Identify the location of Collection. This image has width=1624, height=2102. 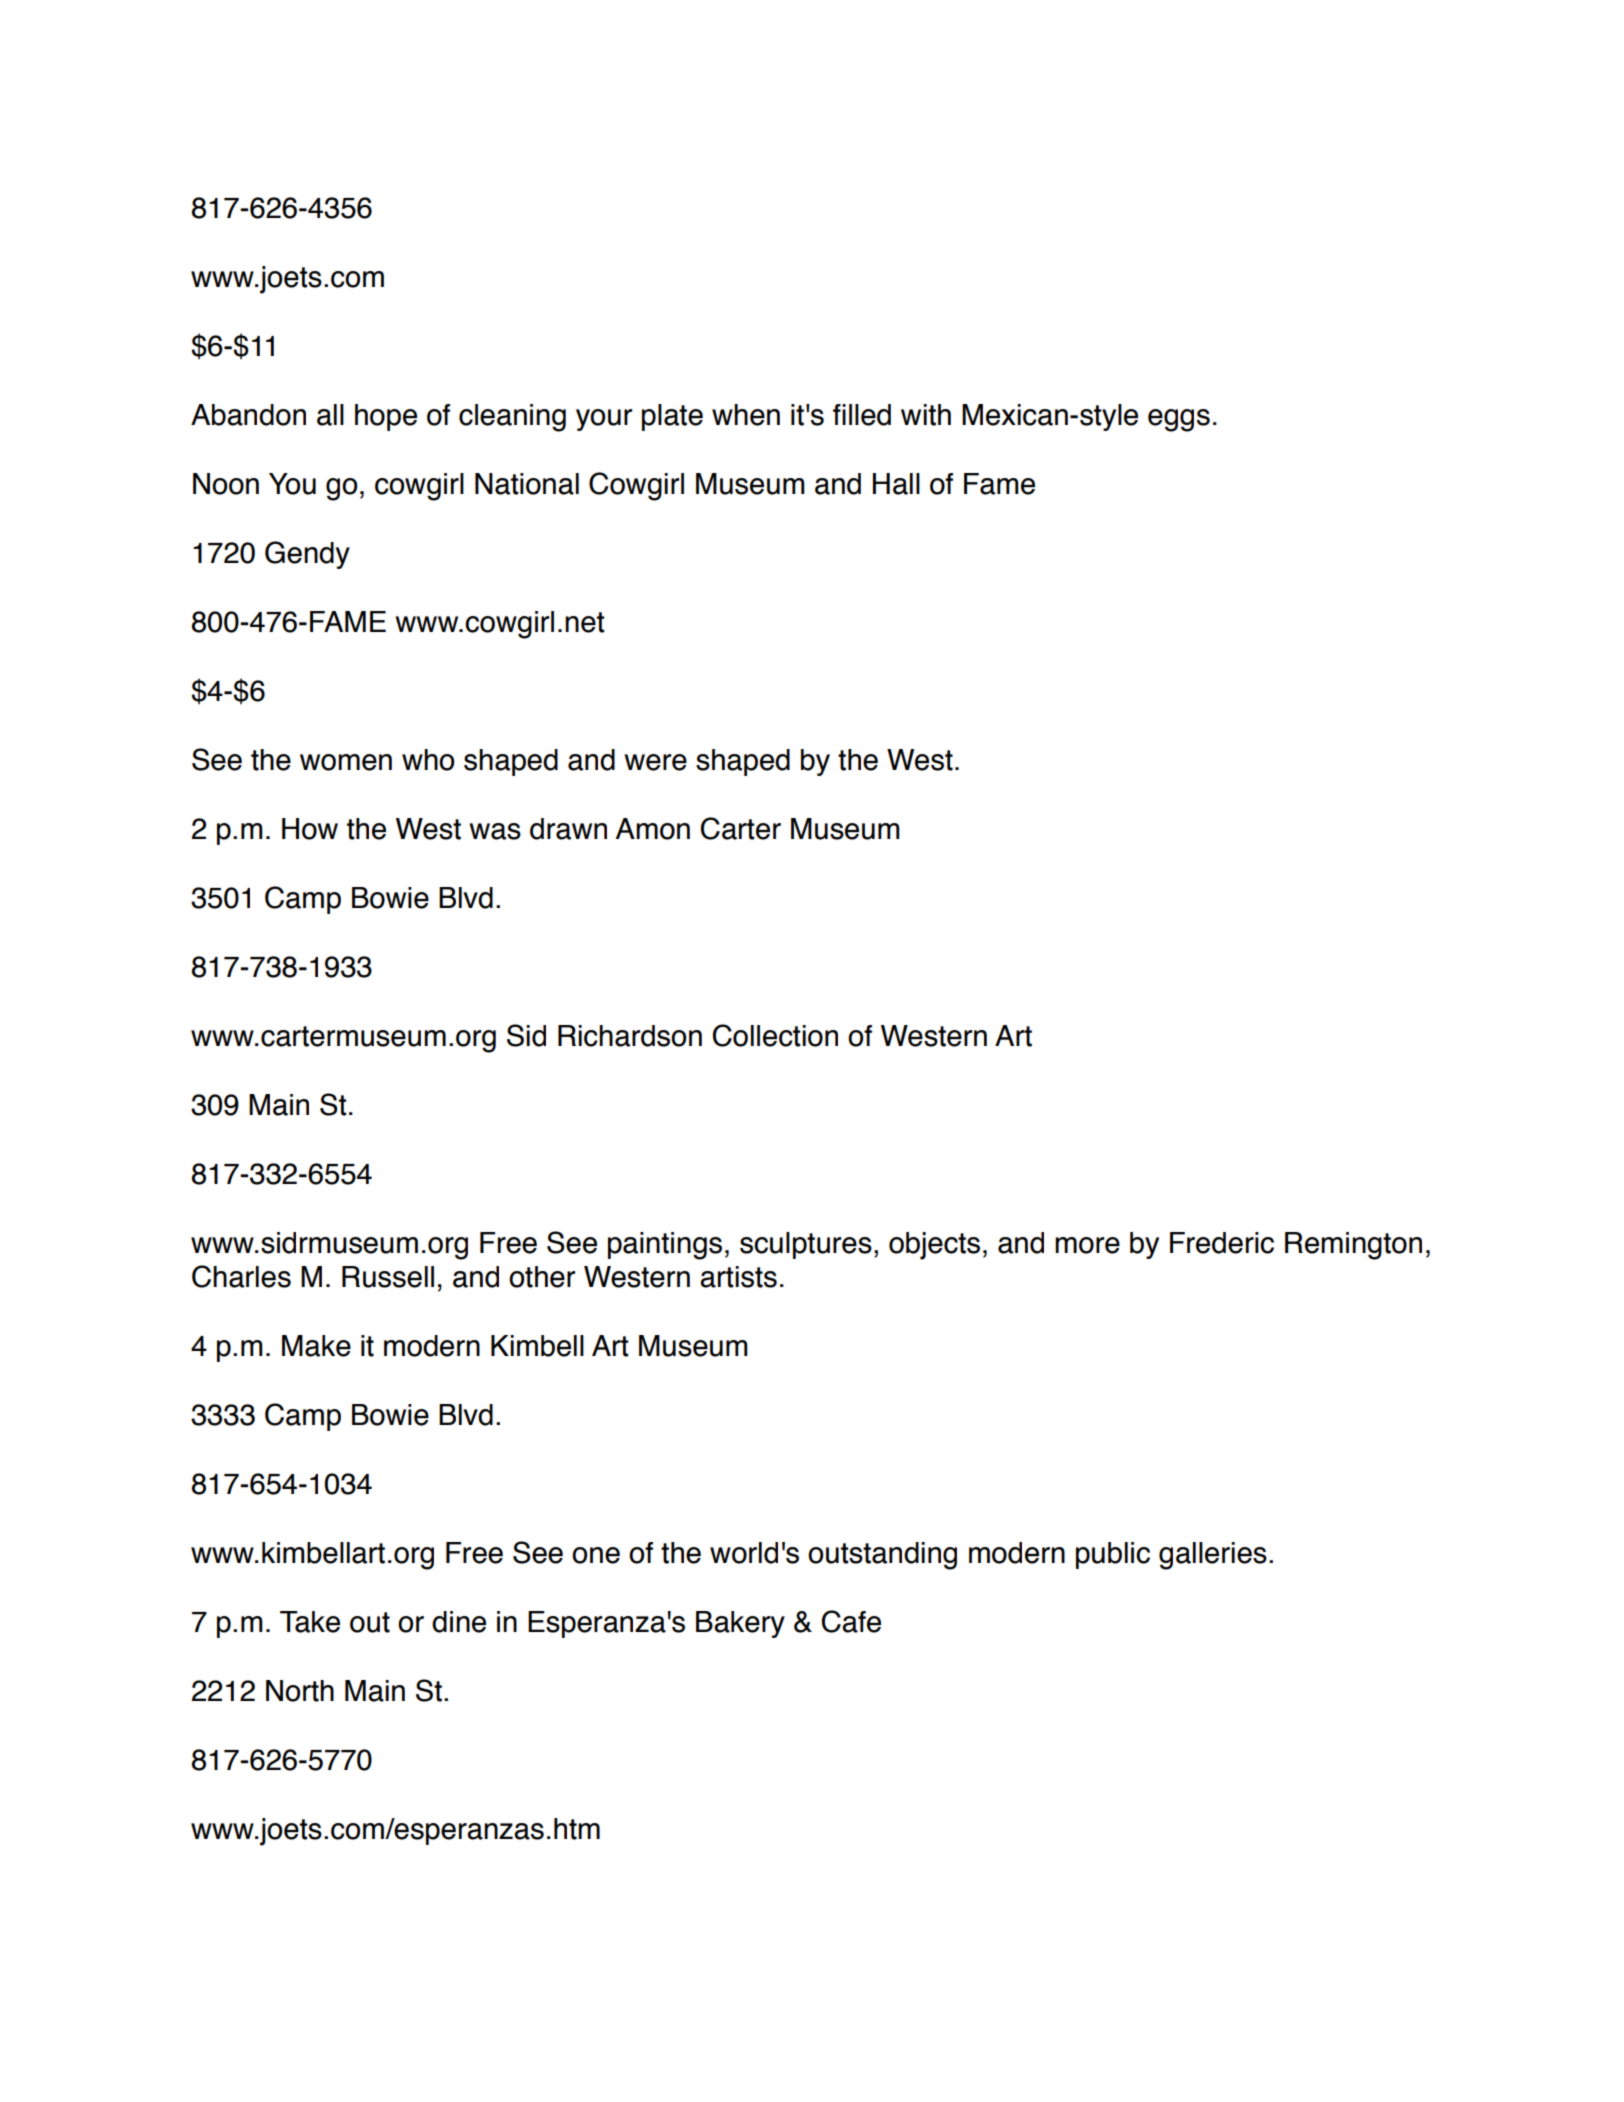
(775, 1035).
